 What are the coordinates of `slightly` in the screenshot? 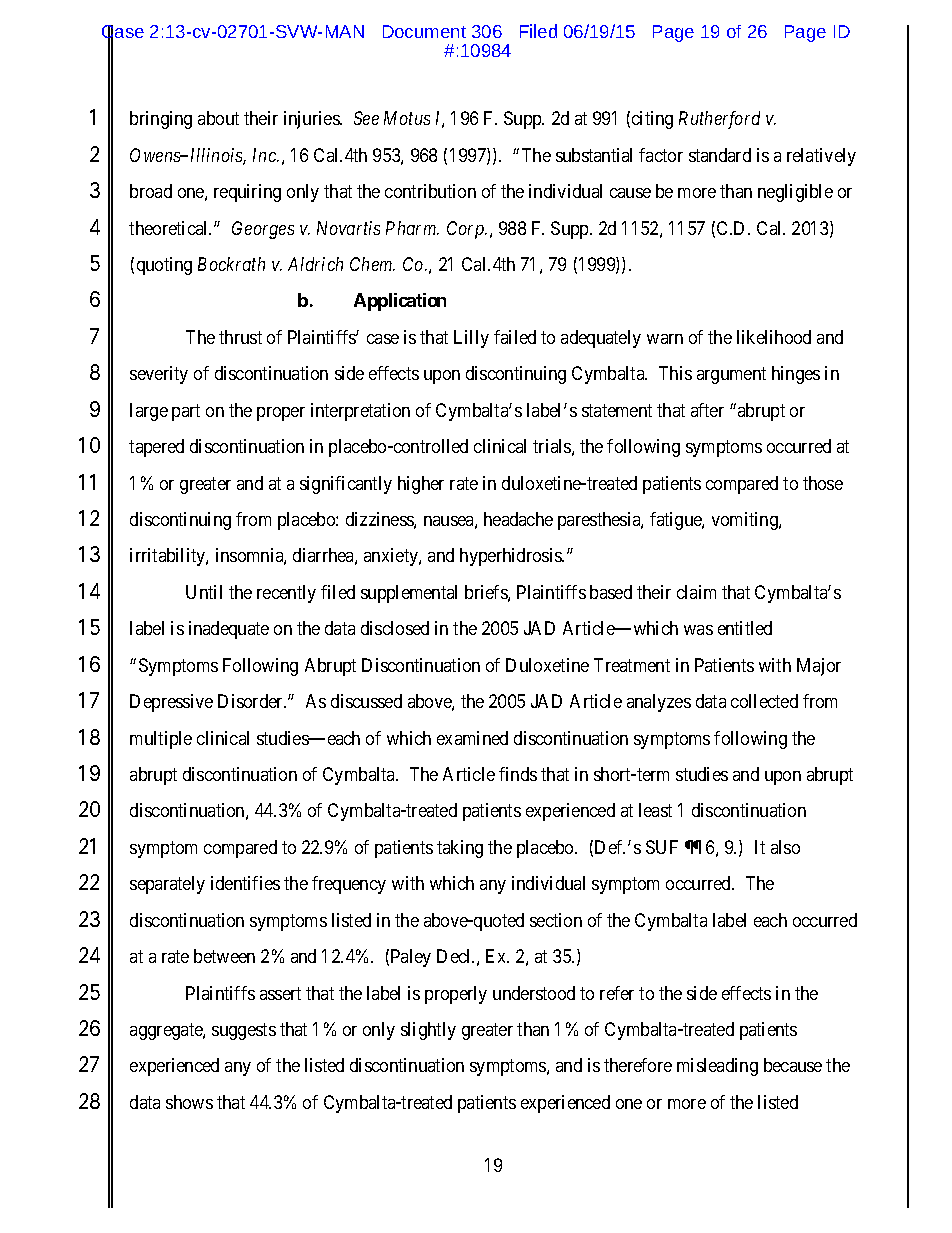 It's located at (428, 1031).
